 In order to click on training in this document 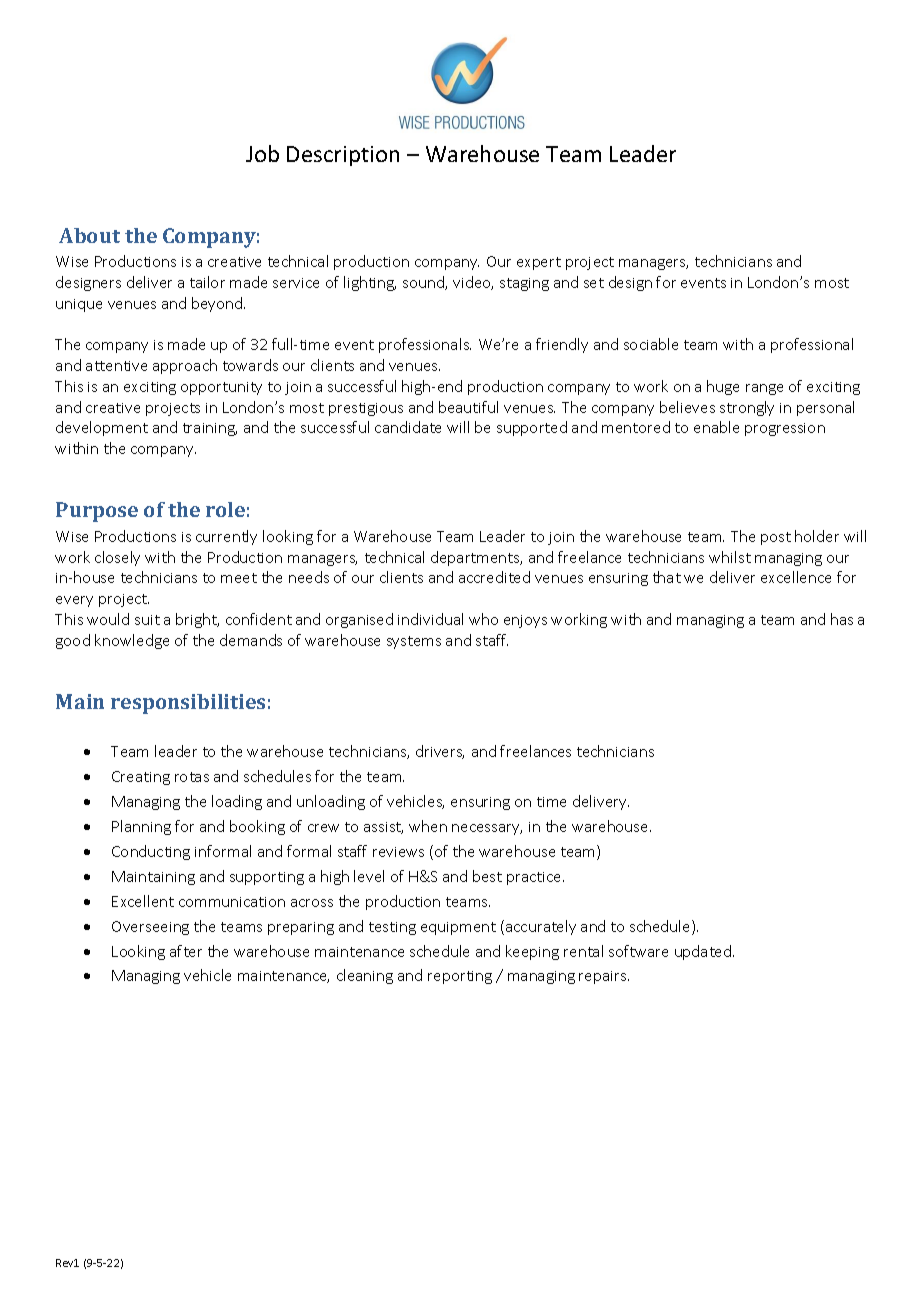, I will do `click(210, 429)`.
